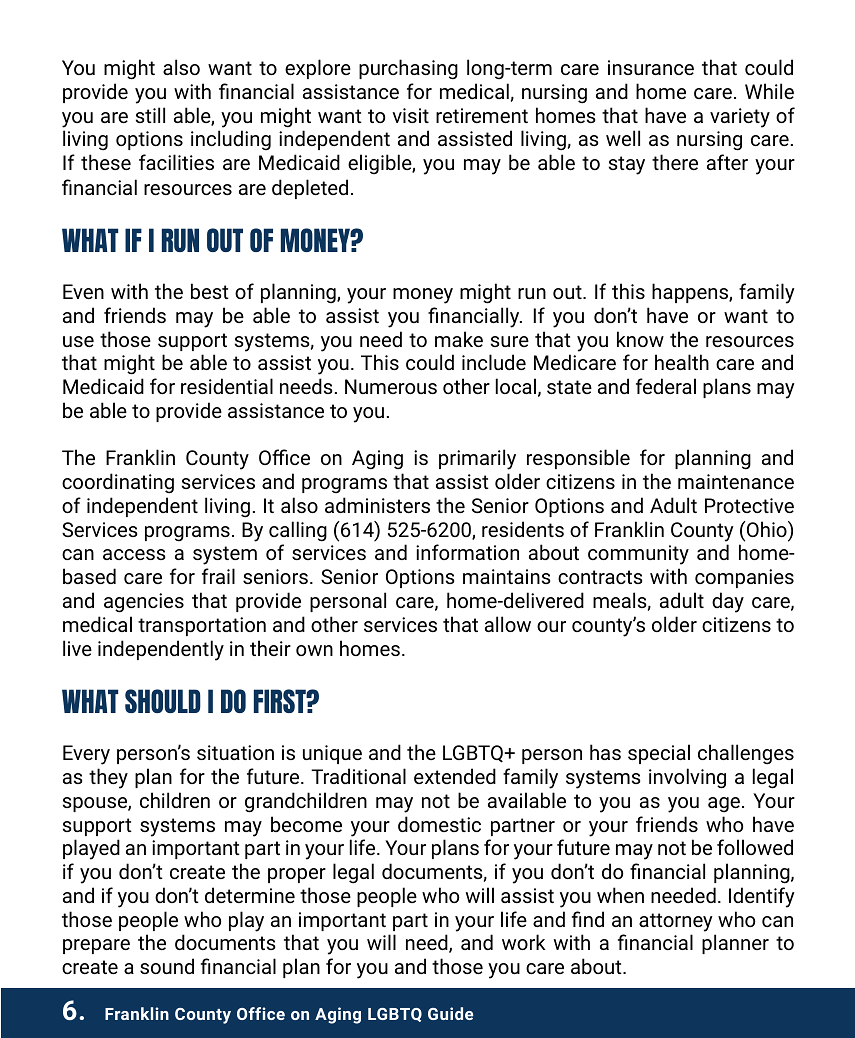  Describe the element at coordinates (410, 115) in the screenshot. I see `visit` at that location.
